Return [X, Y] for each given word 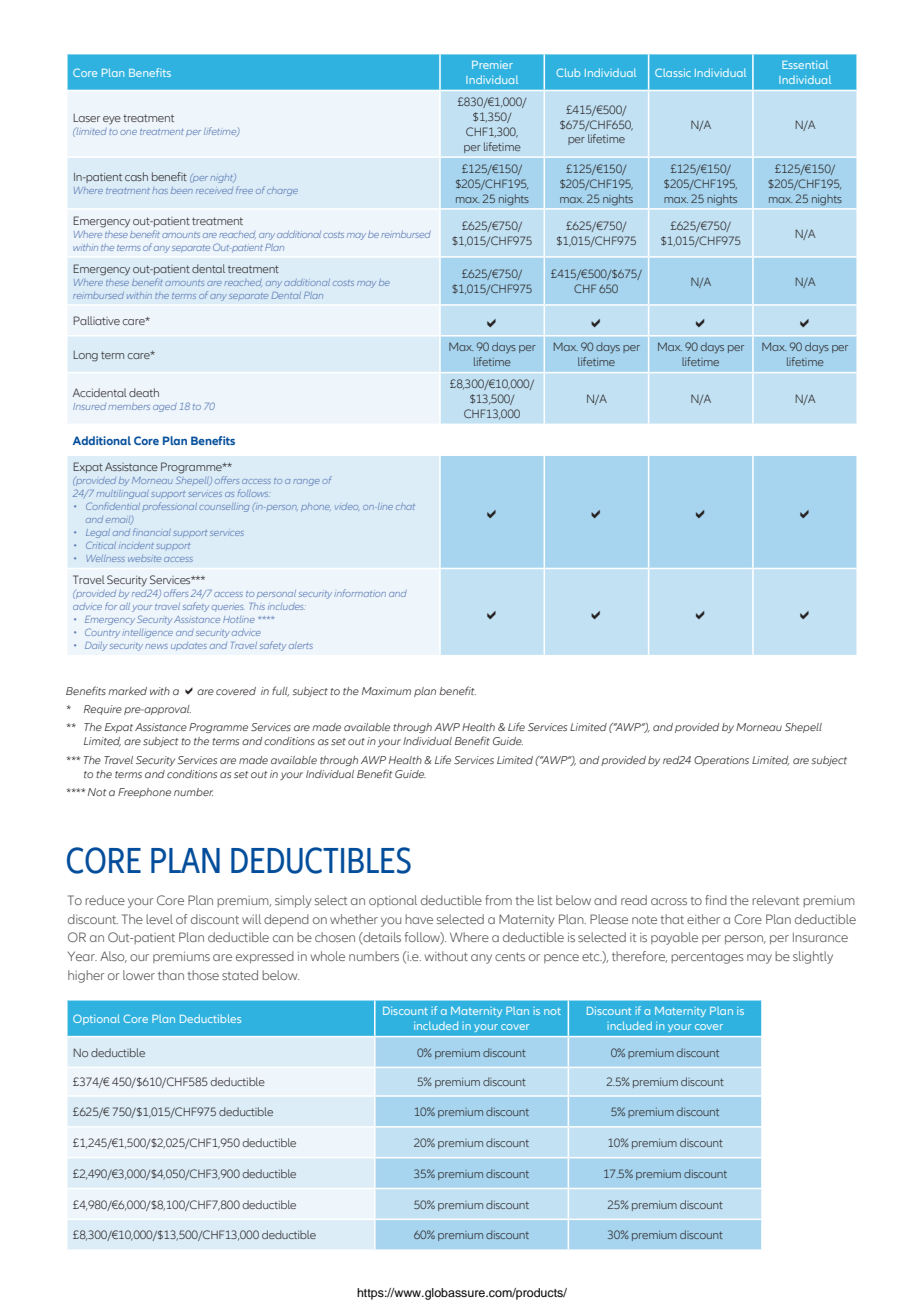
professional [170, 506]
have [419, 919]
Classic [673, 72]
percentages [707, 958]
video [347, 507]
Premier [492, 65]
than [171, 975]
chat [405, 506]
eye [112, 120]
